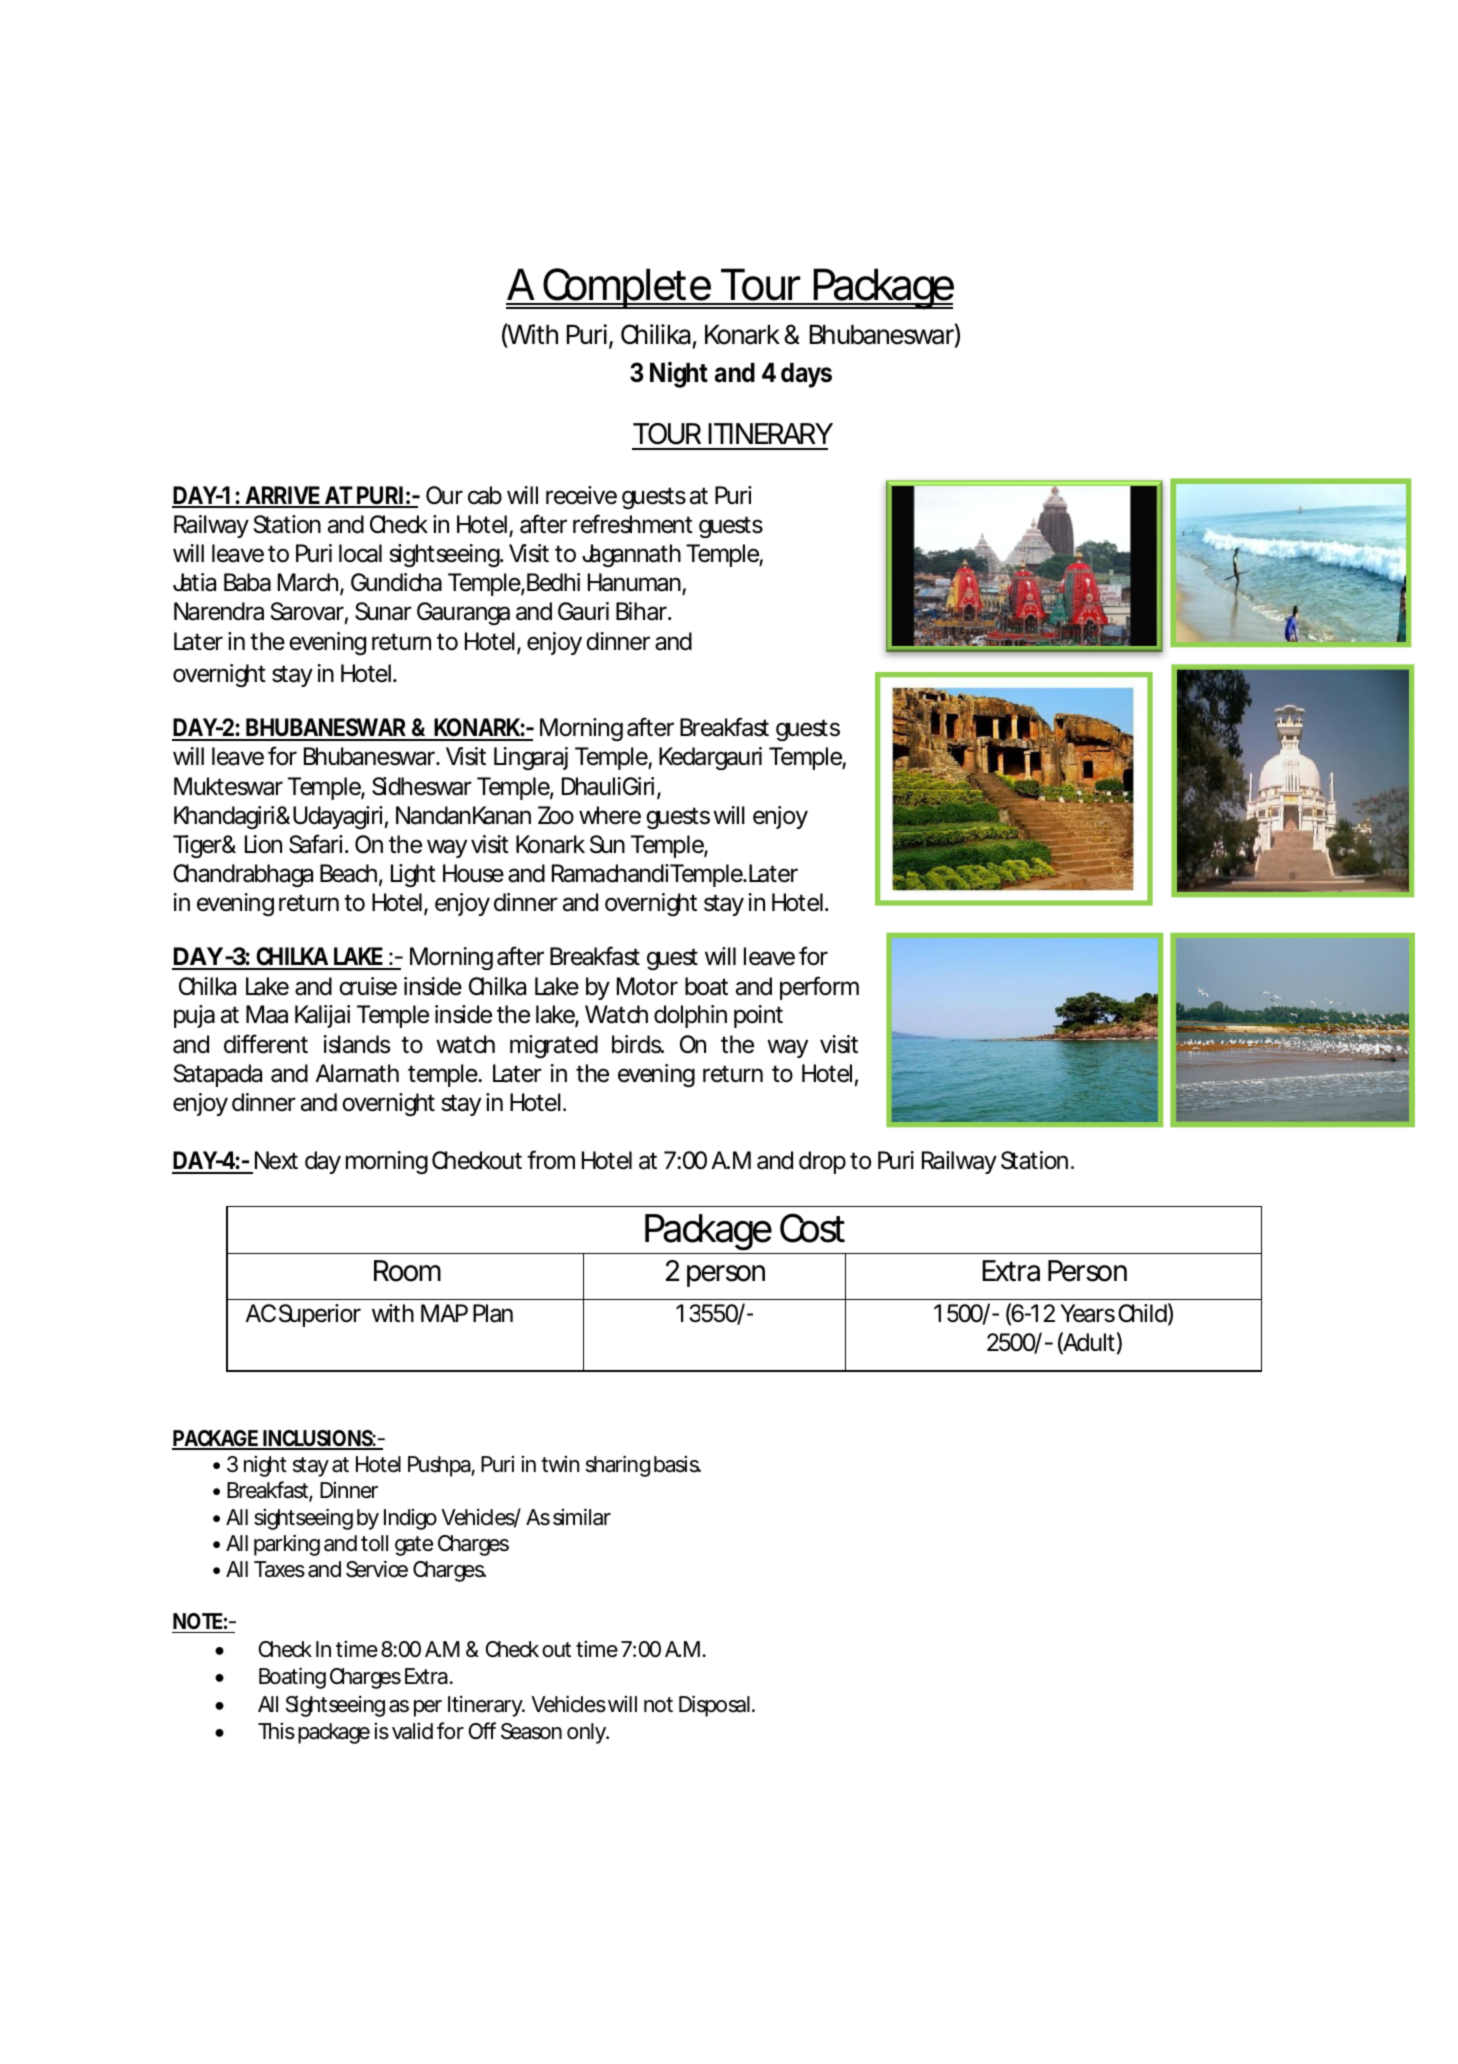 The width and height of the screenshot is (1458, 2064). What do you see at coordinates (819, 988) in the screenshot?
I see `perform` at bounding box center [819, 988].
